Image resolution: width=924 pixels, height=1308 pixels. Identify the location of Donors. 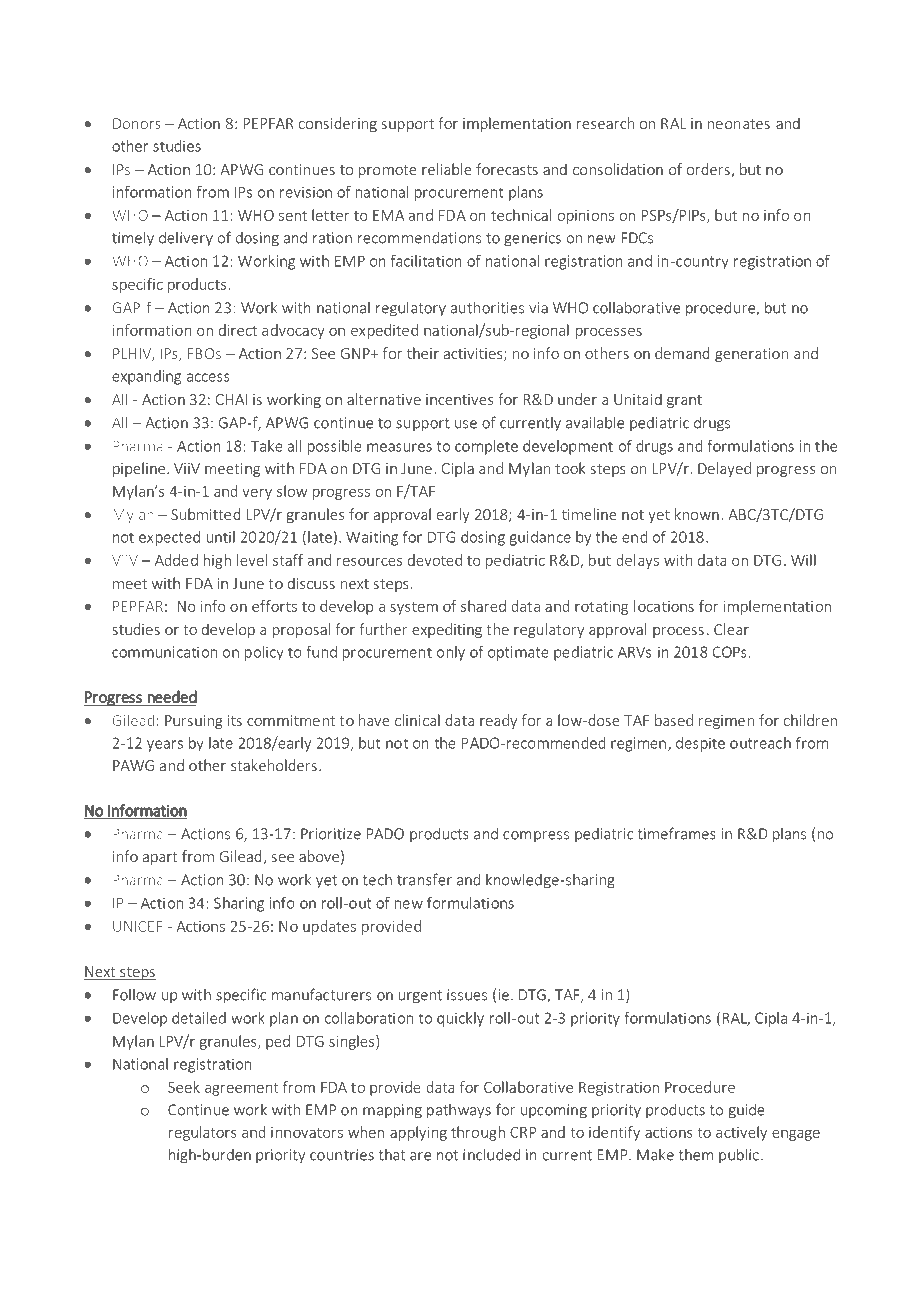
(136, 123).
